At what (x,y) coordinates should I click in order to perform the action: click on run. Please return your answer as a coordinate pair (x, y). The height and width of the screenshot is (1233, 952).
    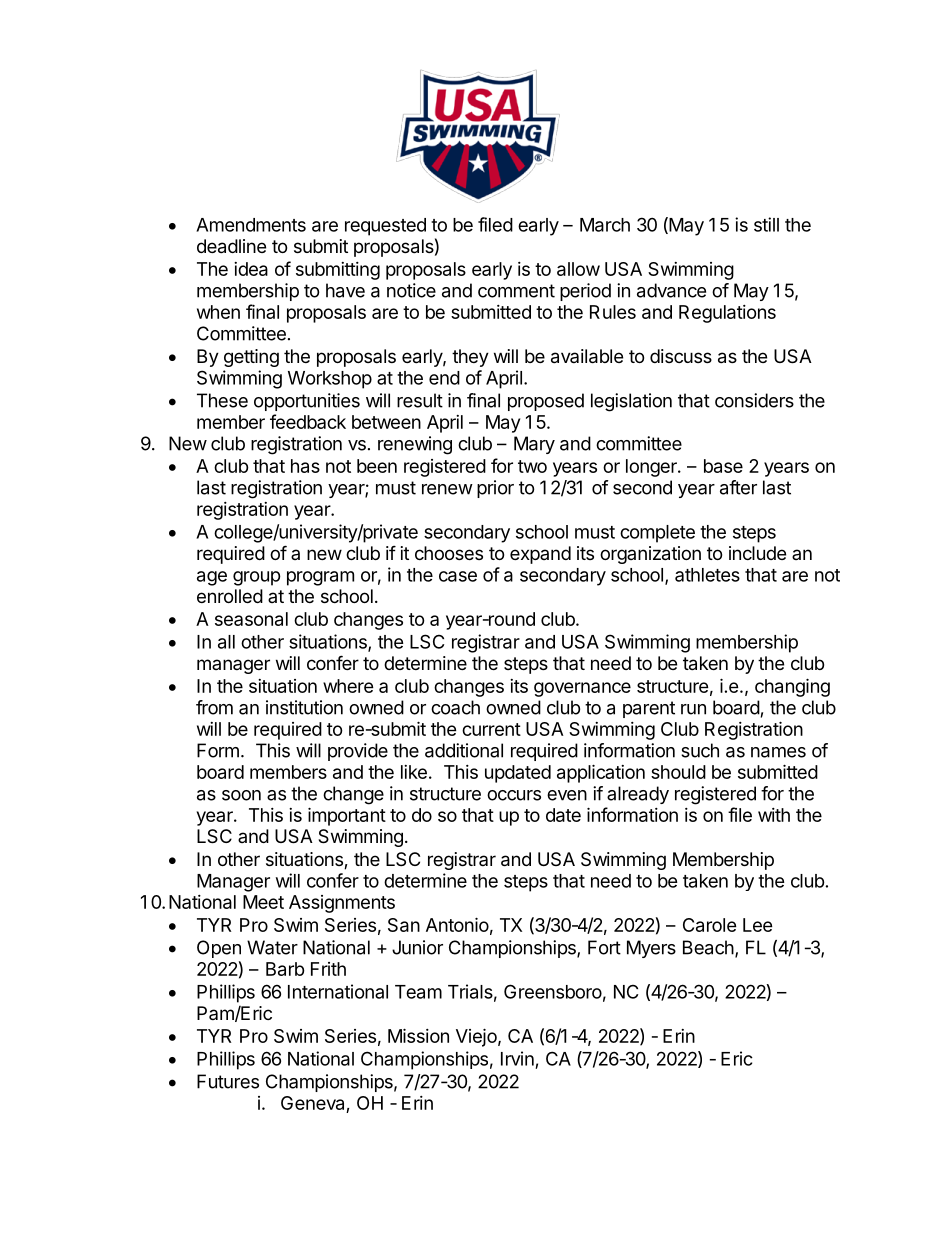
    Looking at the image, I should click on (693, 709).
